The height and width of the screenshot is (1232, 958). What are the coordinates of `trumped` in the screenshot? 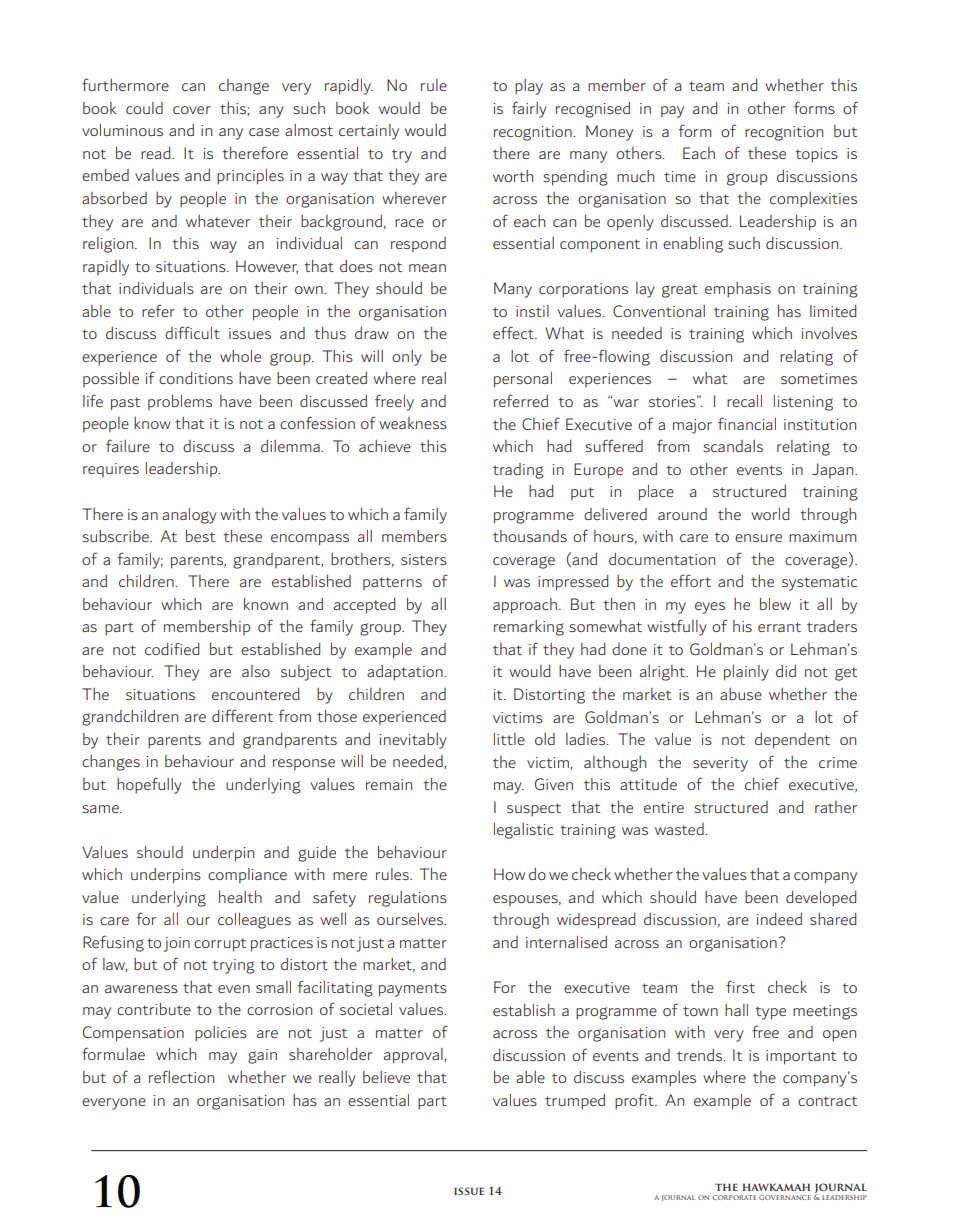 It's located at (575, 1101).
